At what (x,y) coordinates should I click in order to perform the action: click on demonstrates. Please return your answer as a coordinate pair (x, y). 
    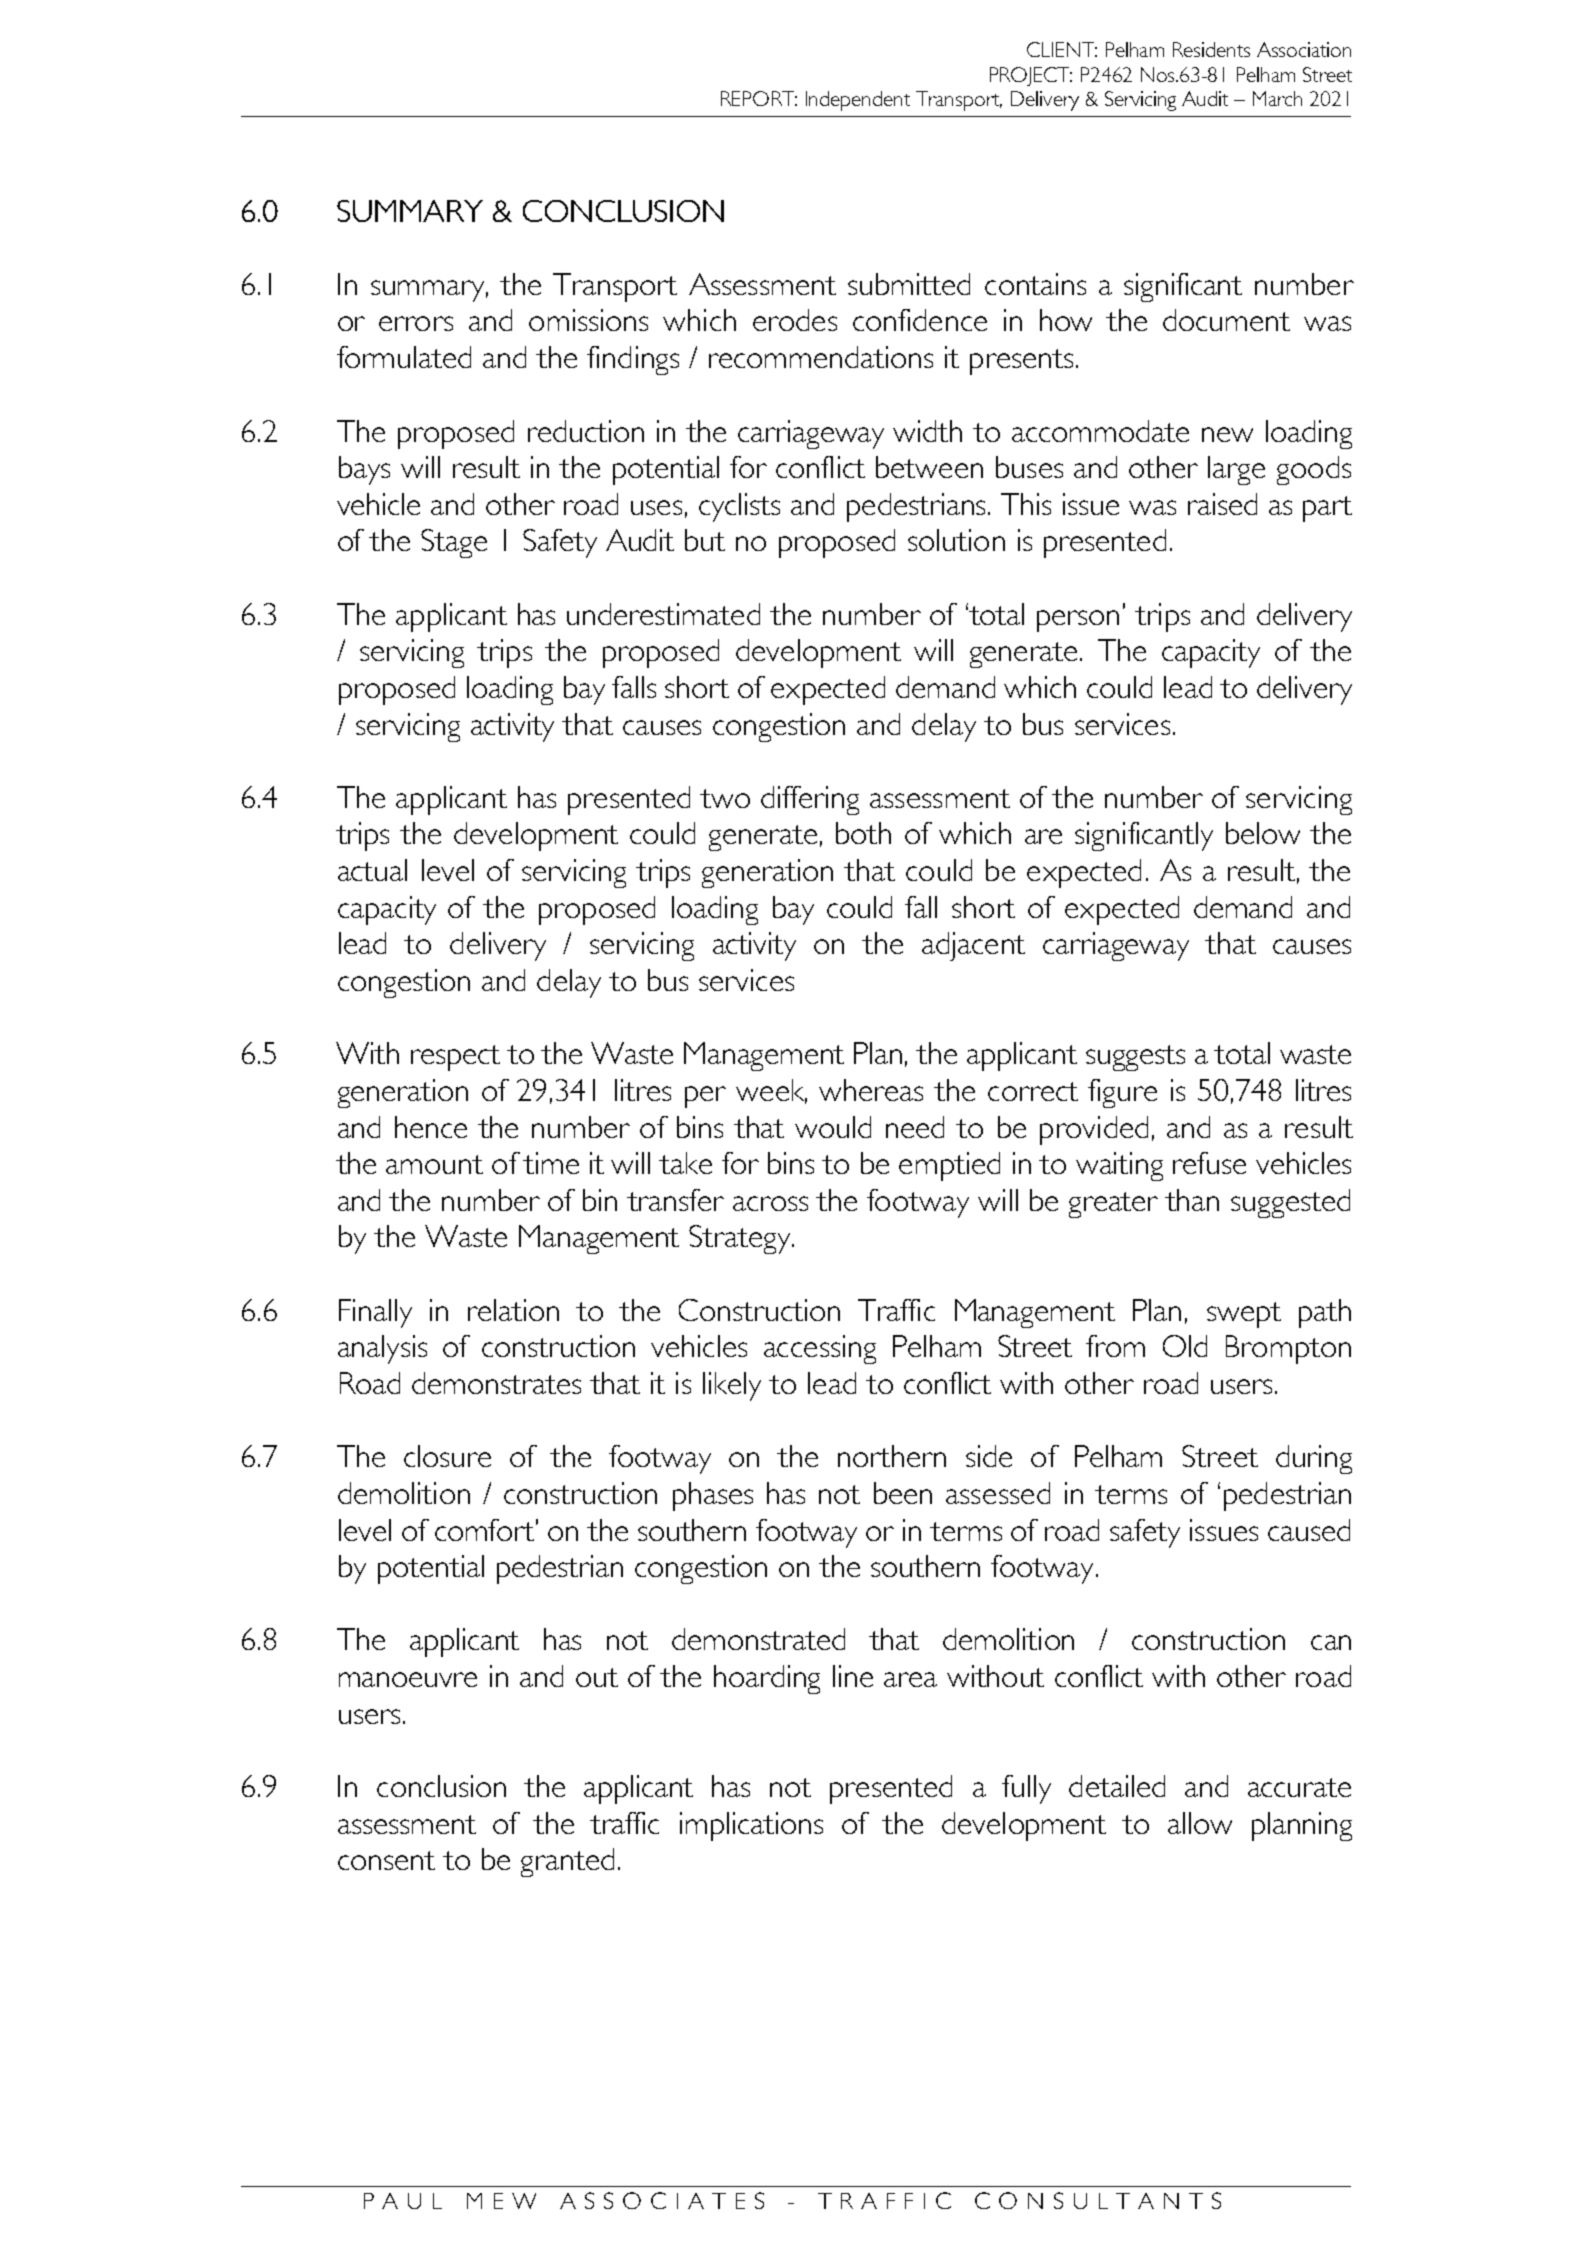
    Looking at the image, I should click on (496, 1383).
